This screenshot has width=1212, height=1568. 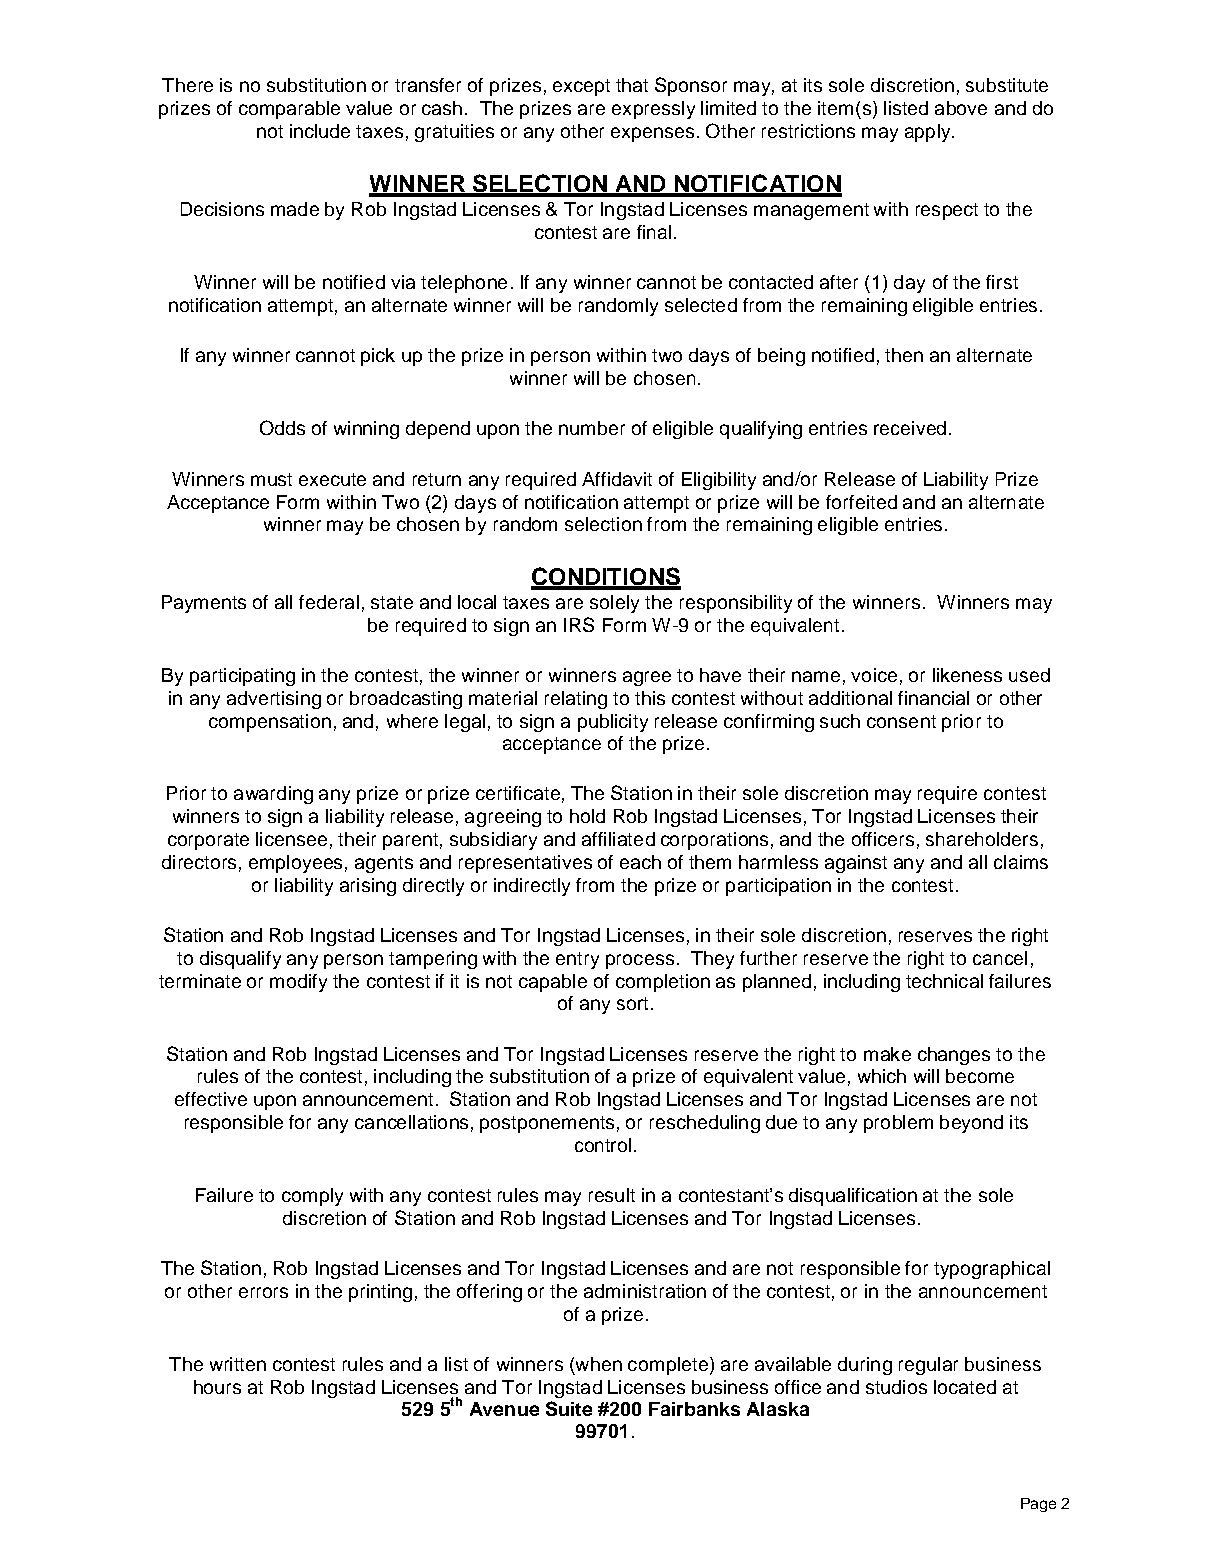 I want to click on sort, so click(x=632, y=1003).
